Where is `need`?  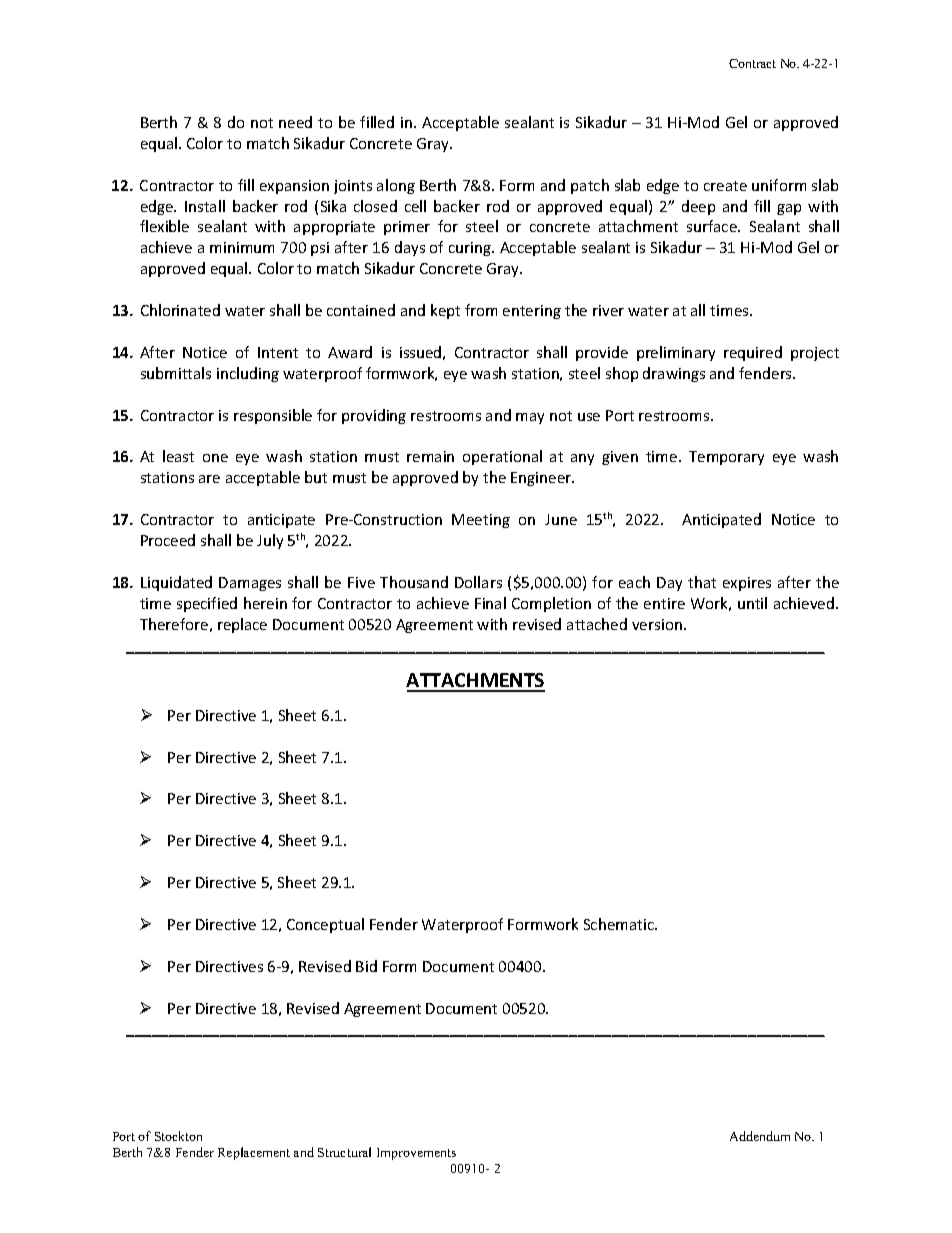
need is located at coordinates (295, 122).
